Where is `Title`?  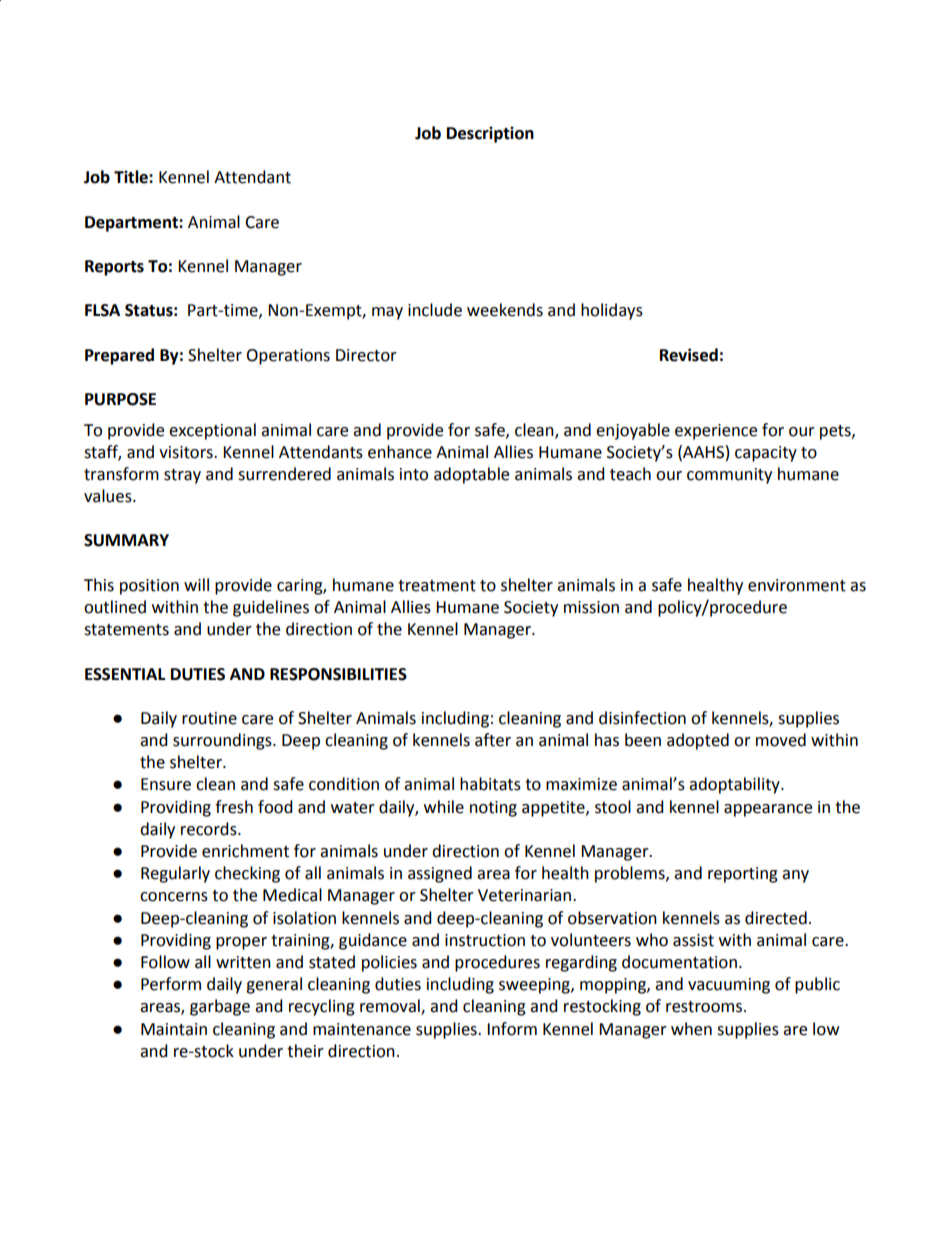 Title is located at coordinates (132, 177).
